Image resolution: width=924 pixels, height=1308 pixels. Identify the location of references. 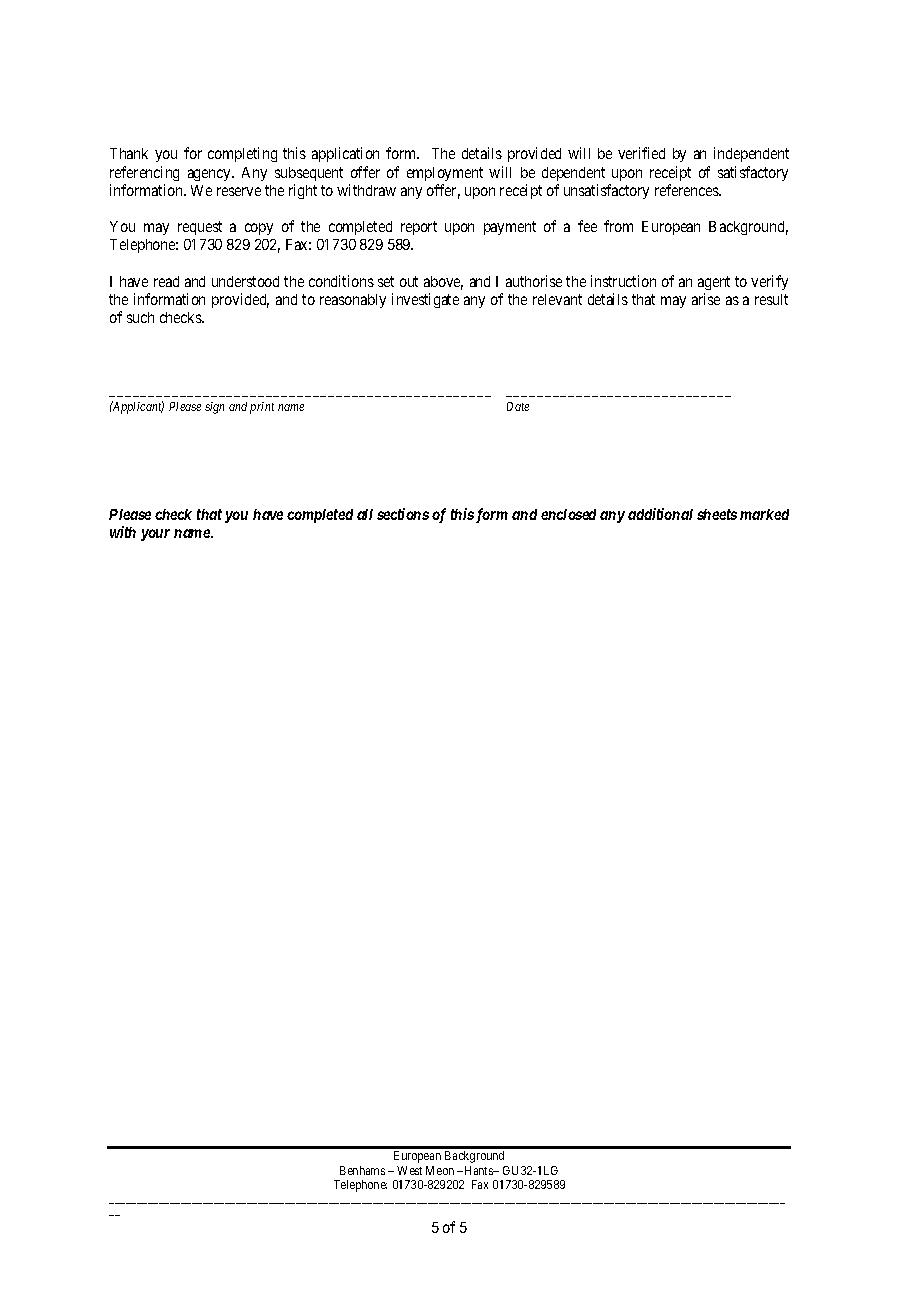
(687, 190).
